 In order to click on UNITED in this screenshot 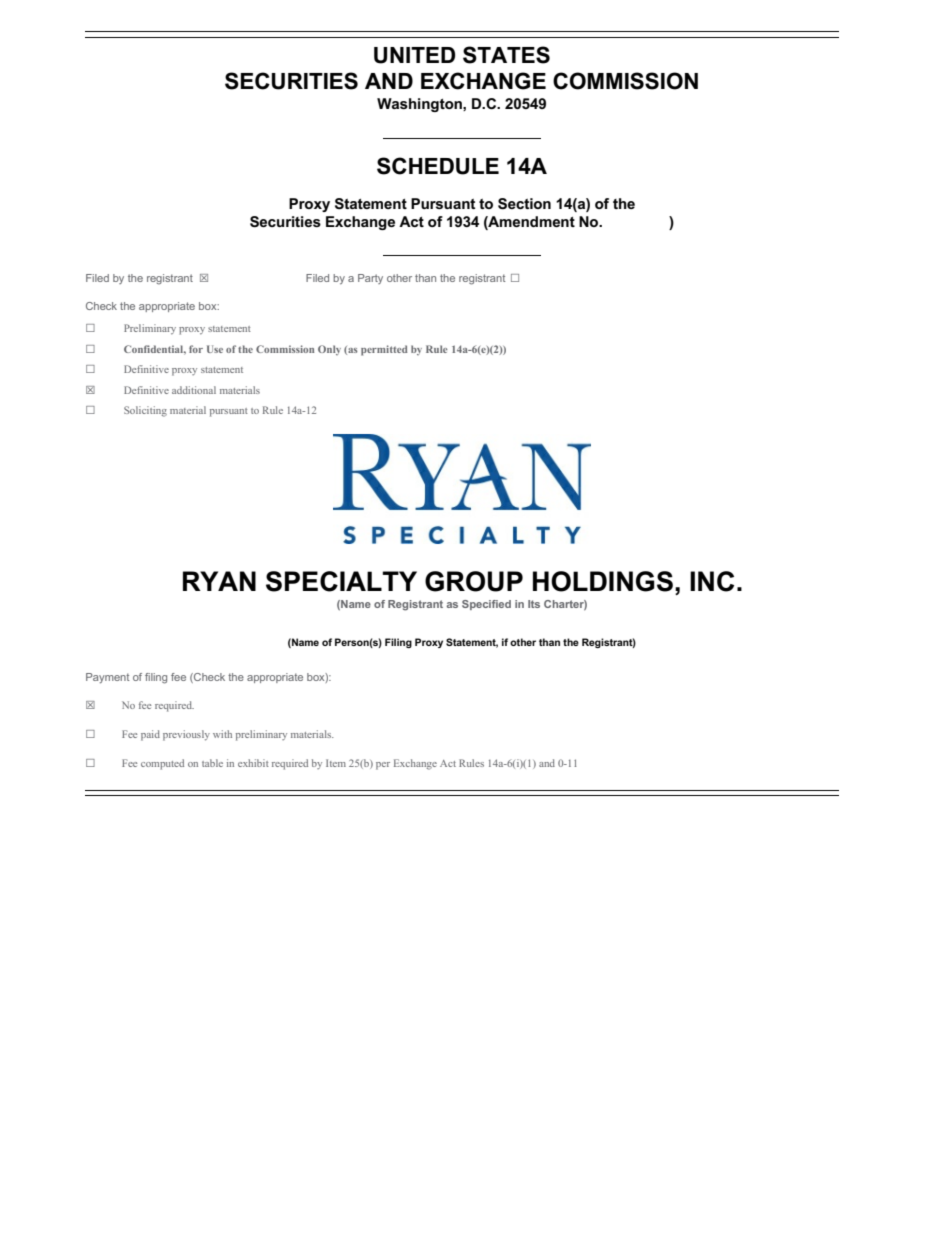, I will do `click(414, 55)`.
